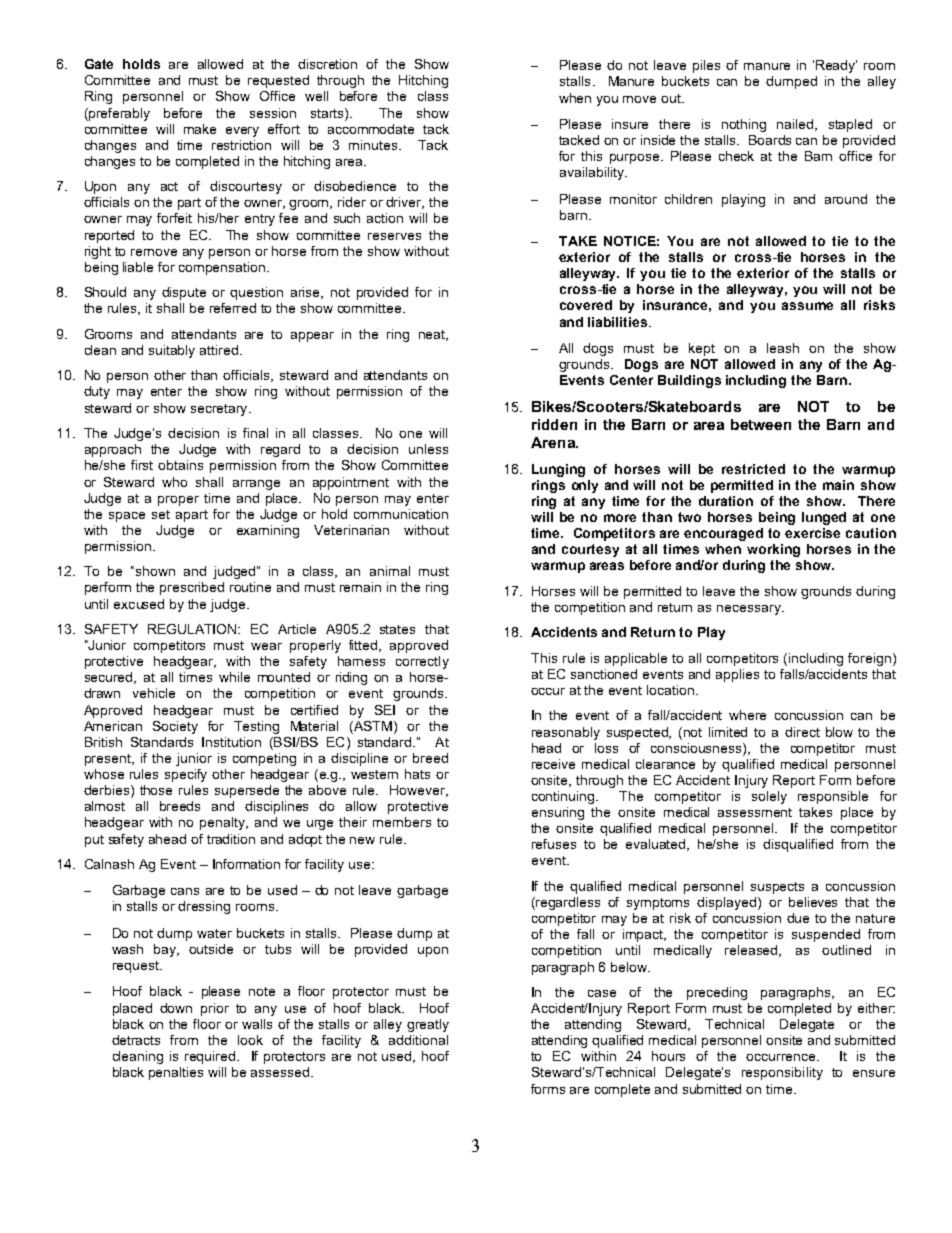 Image resolution: width=952 pixels, height=1233 pixels. I want to click on animal, so click(390, 571).
